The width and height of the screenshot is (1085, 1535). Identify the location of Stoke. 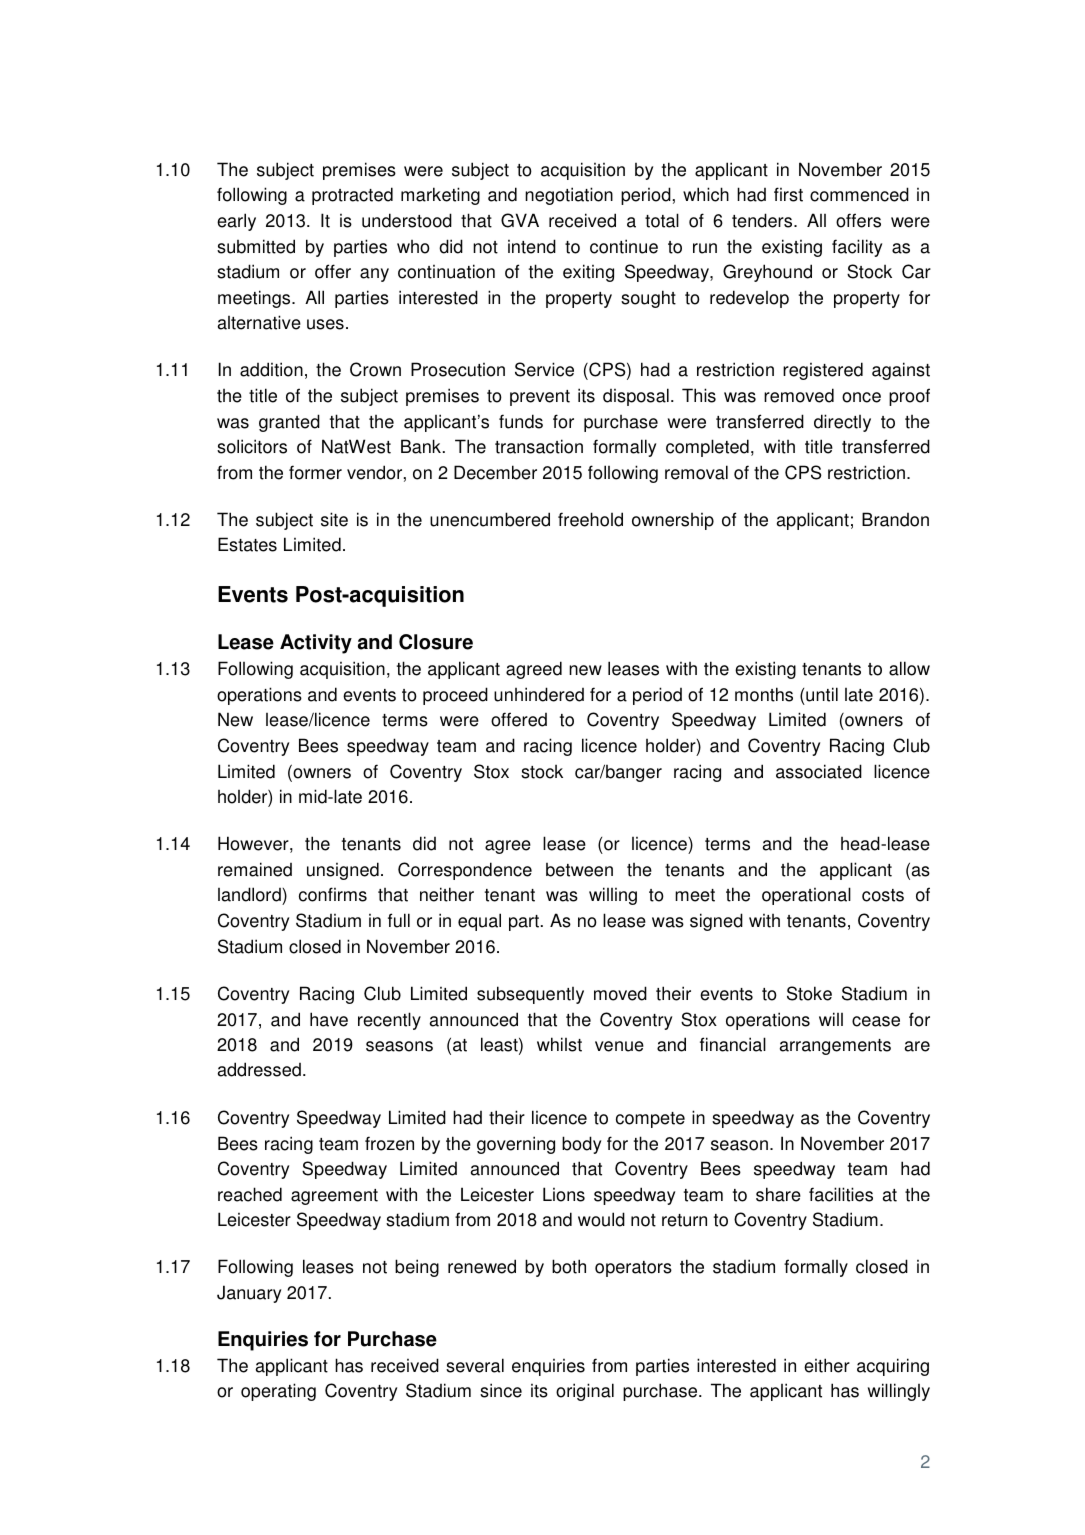
(809, 993).
